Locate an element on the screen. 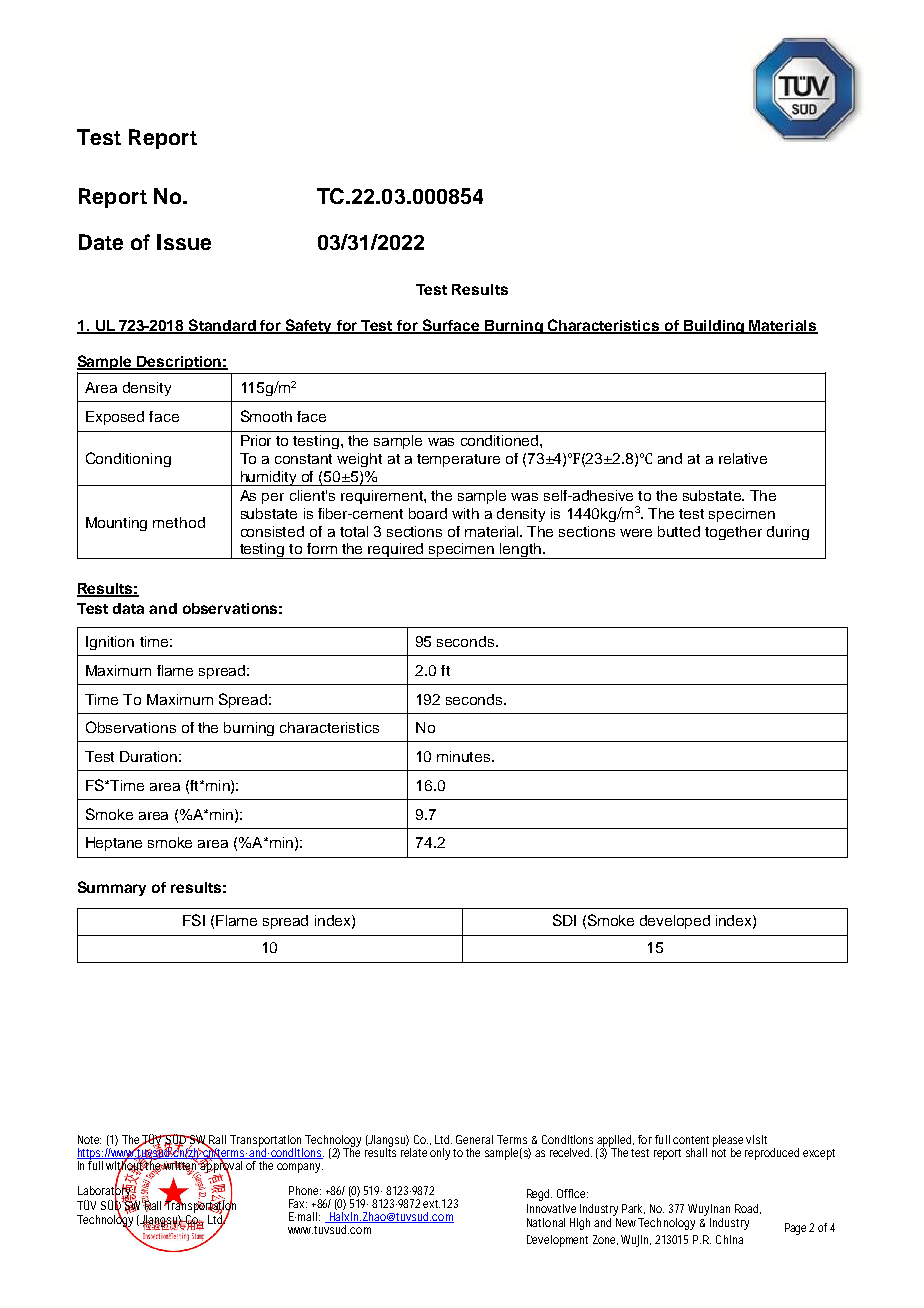 The image size is (924, 1308). FSI is located at coordinates (194, 920).
